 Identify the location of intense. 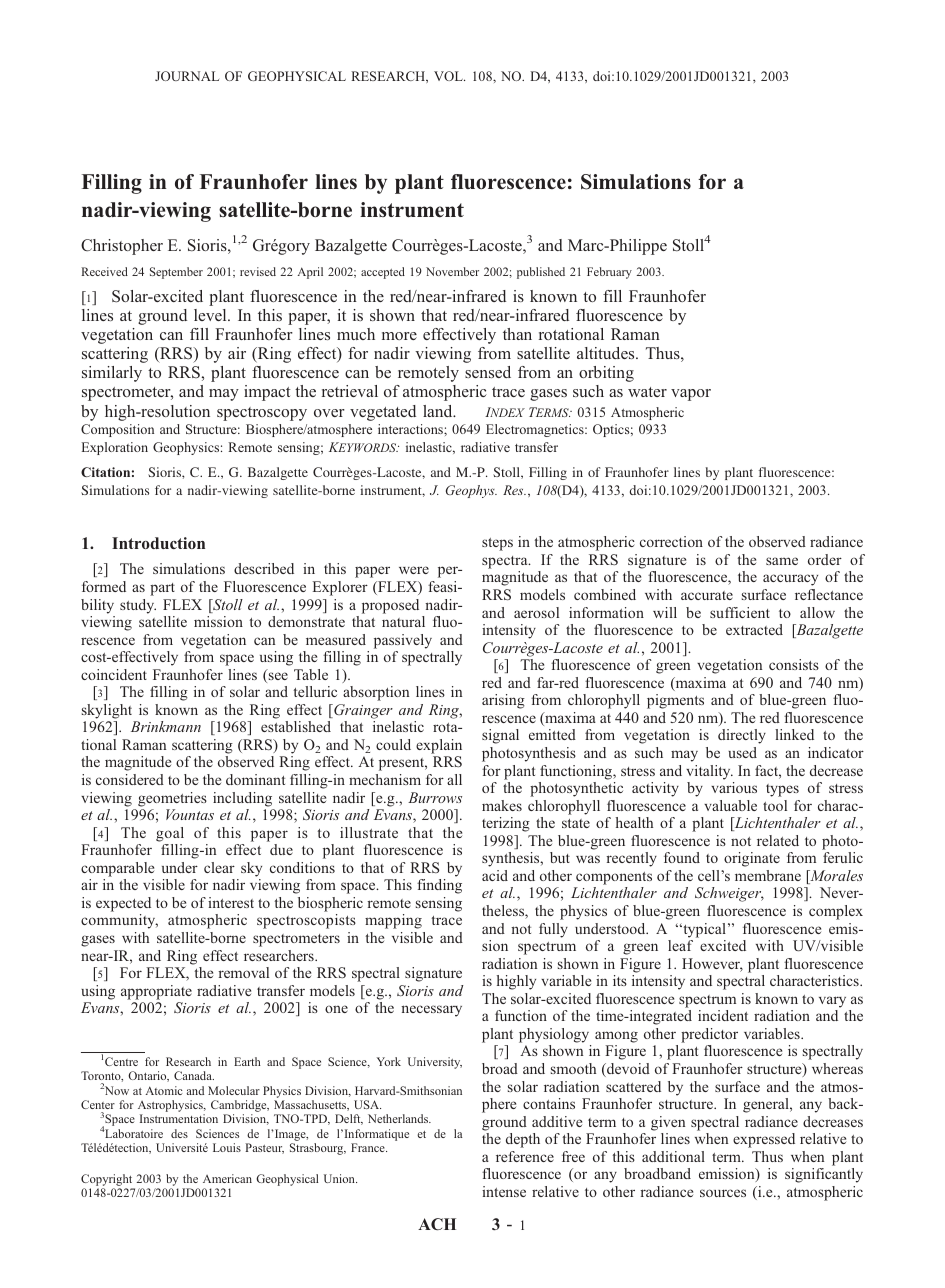
(504, 1191).
